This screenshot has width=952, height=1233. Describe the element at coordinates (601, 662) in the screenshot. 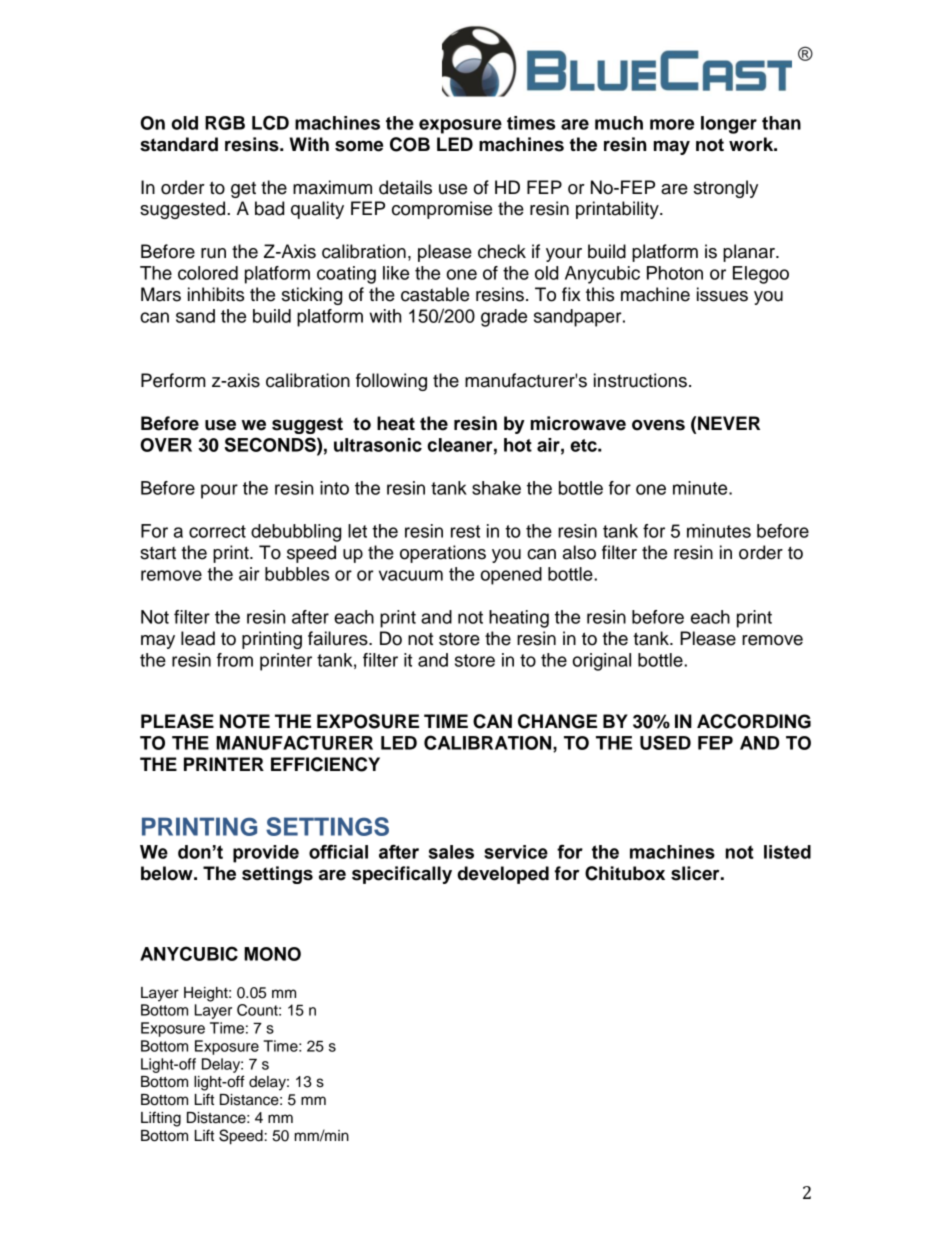

I see `original` at that location.
